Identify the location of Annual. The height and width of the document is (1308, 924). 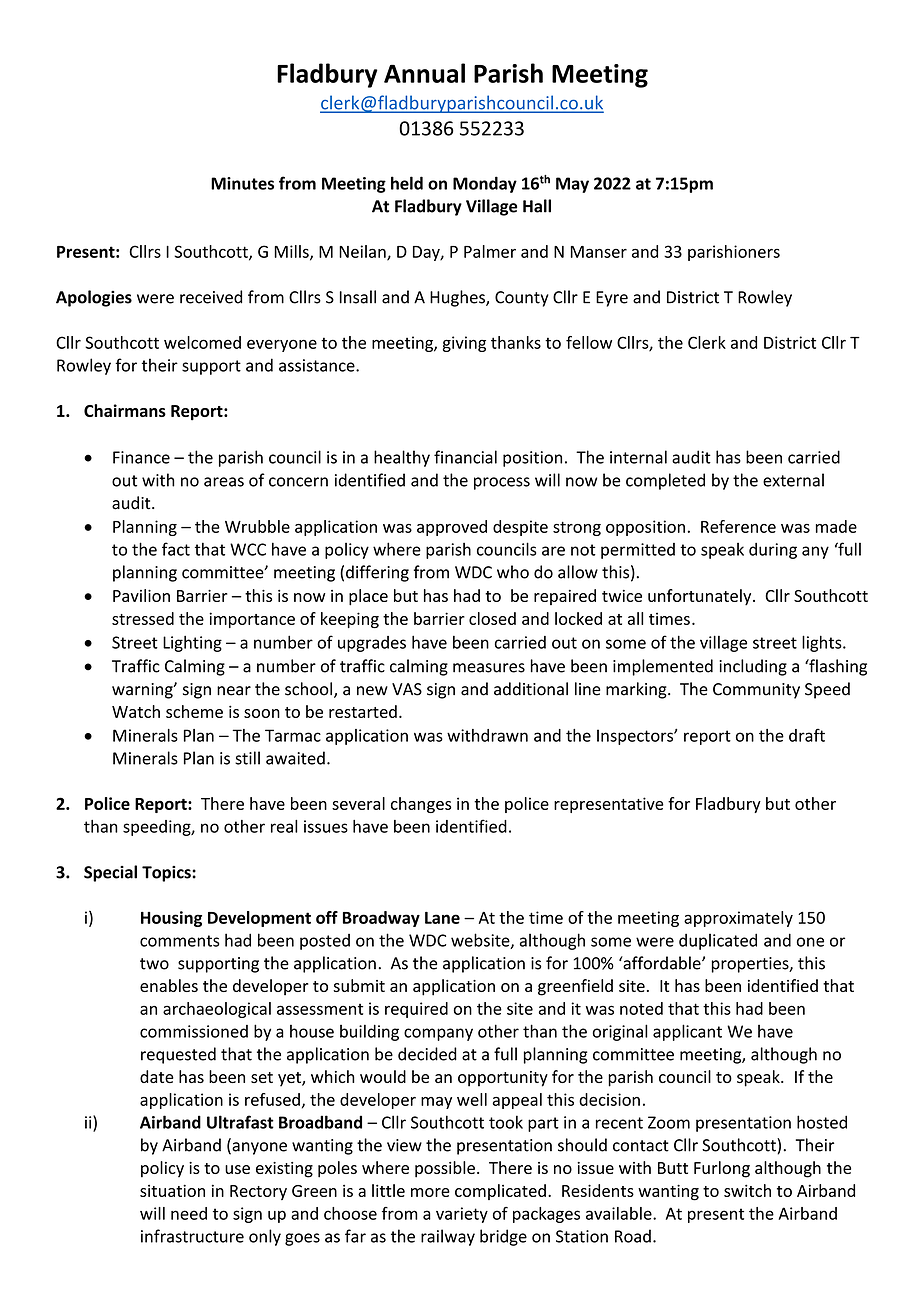
(424, 73).
